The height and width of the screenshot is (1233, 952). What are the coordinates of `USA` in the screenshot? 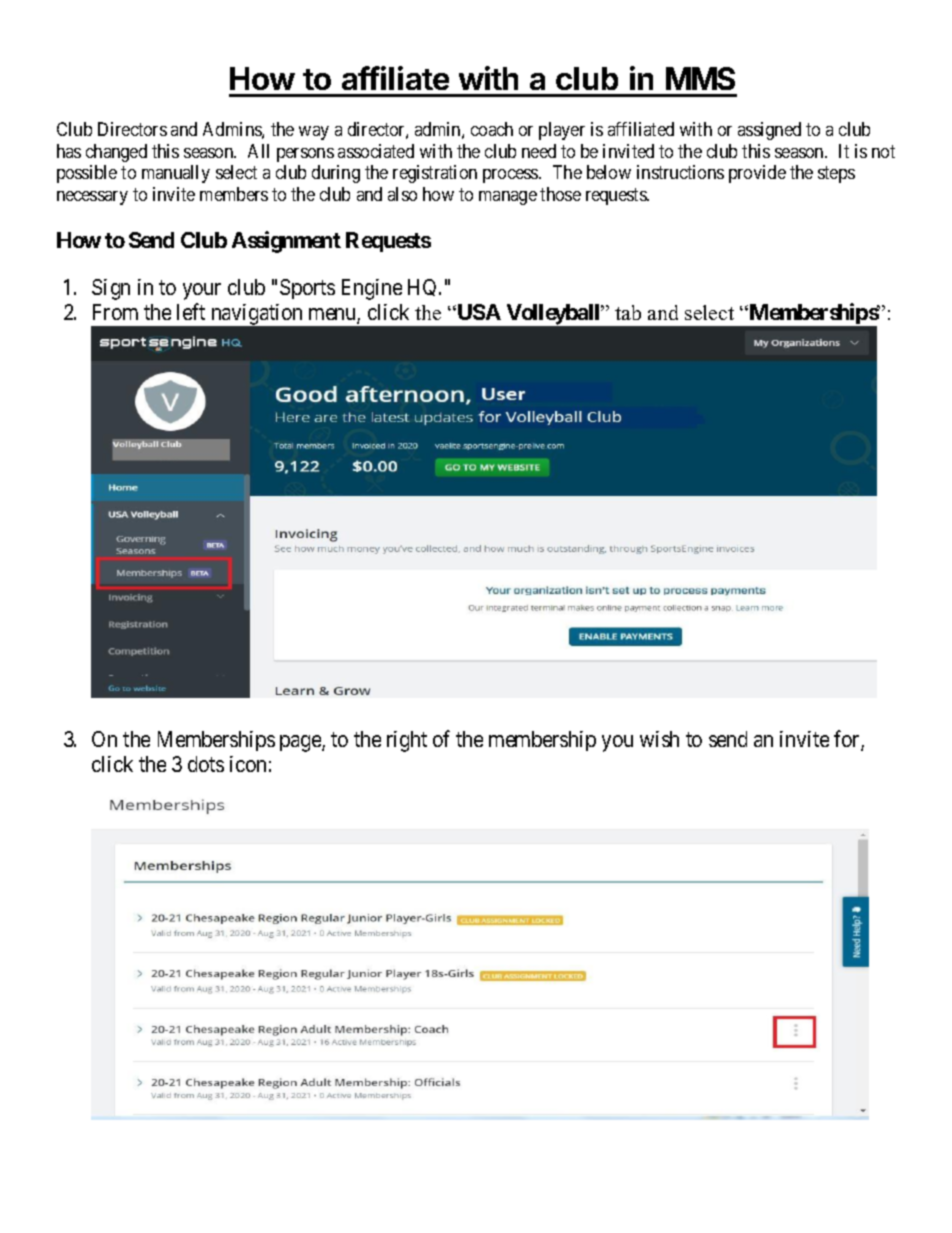 It's located at (478, 312).
